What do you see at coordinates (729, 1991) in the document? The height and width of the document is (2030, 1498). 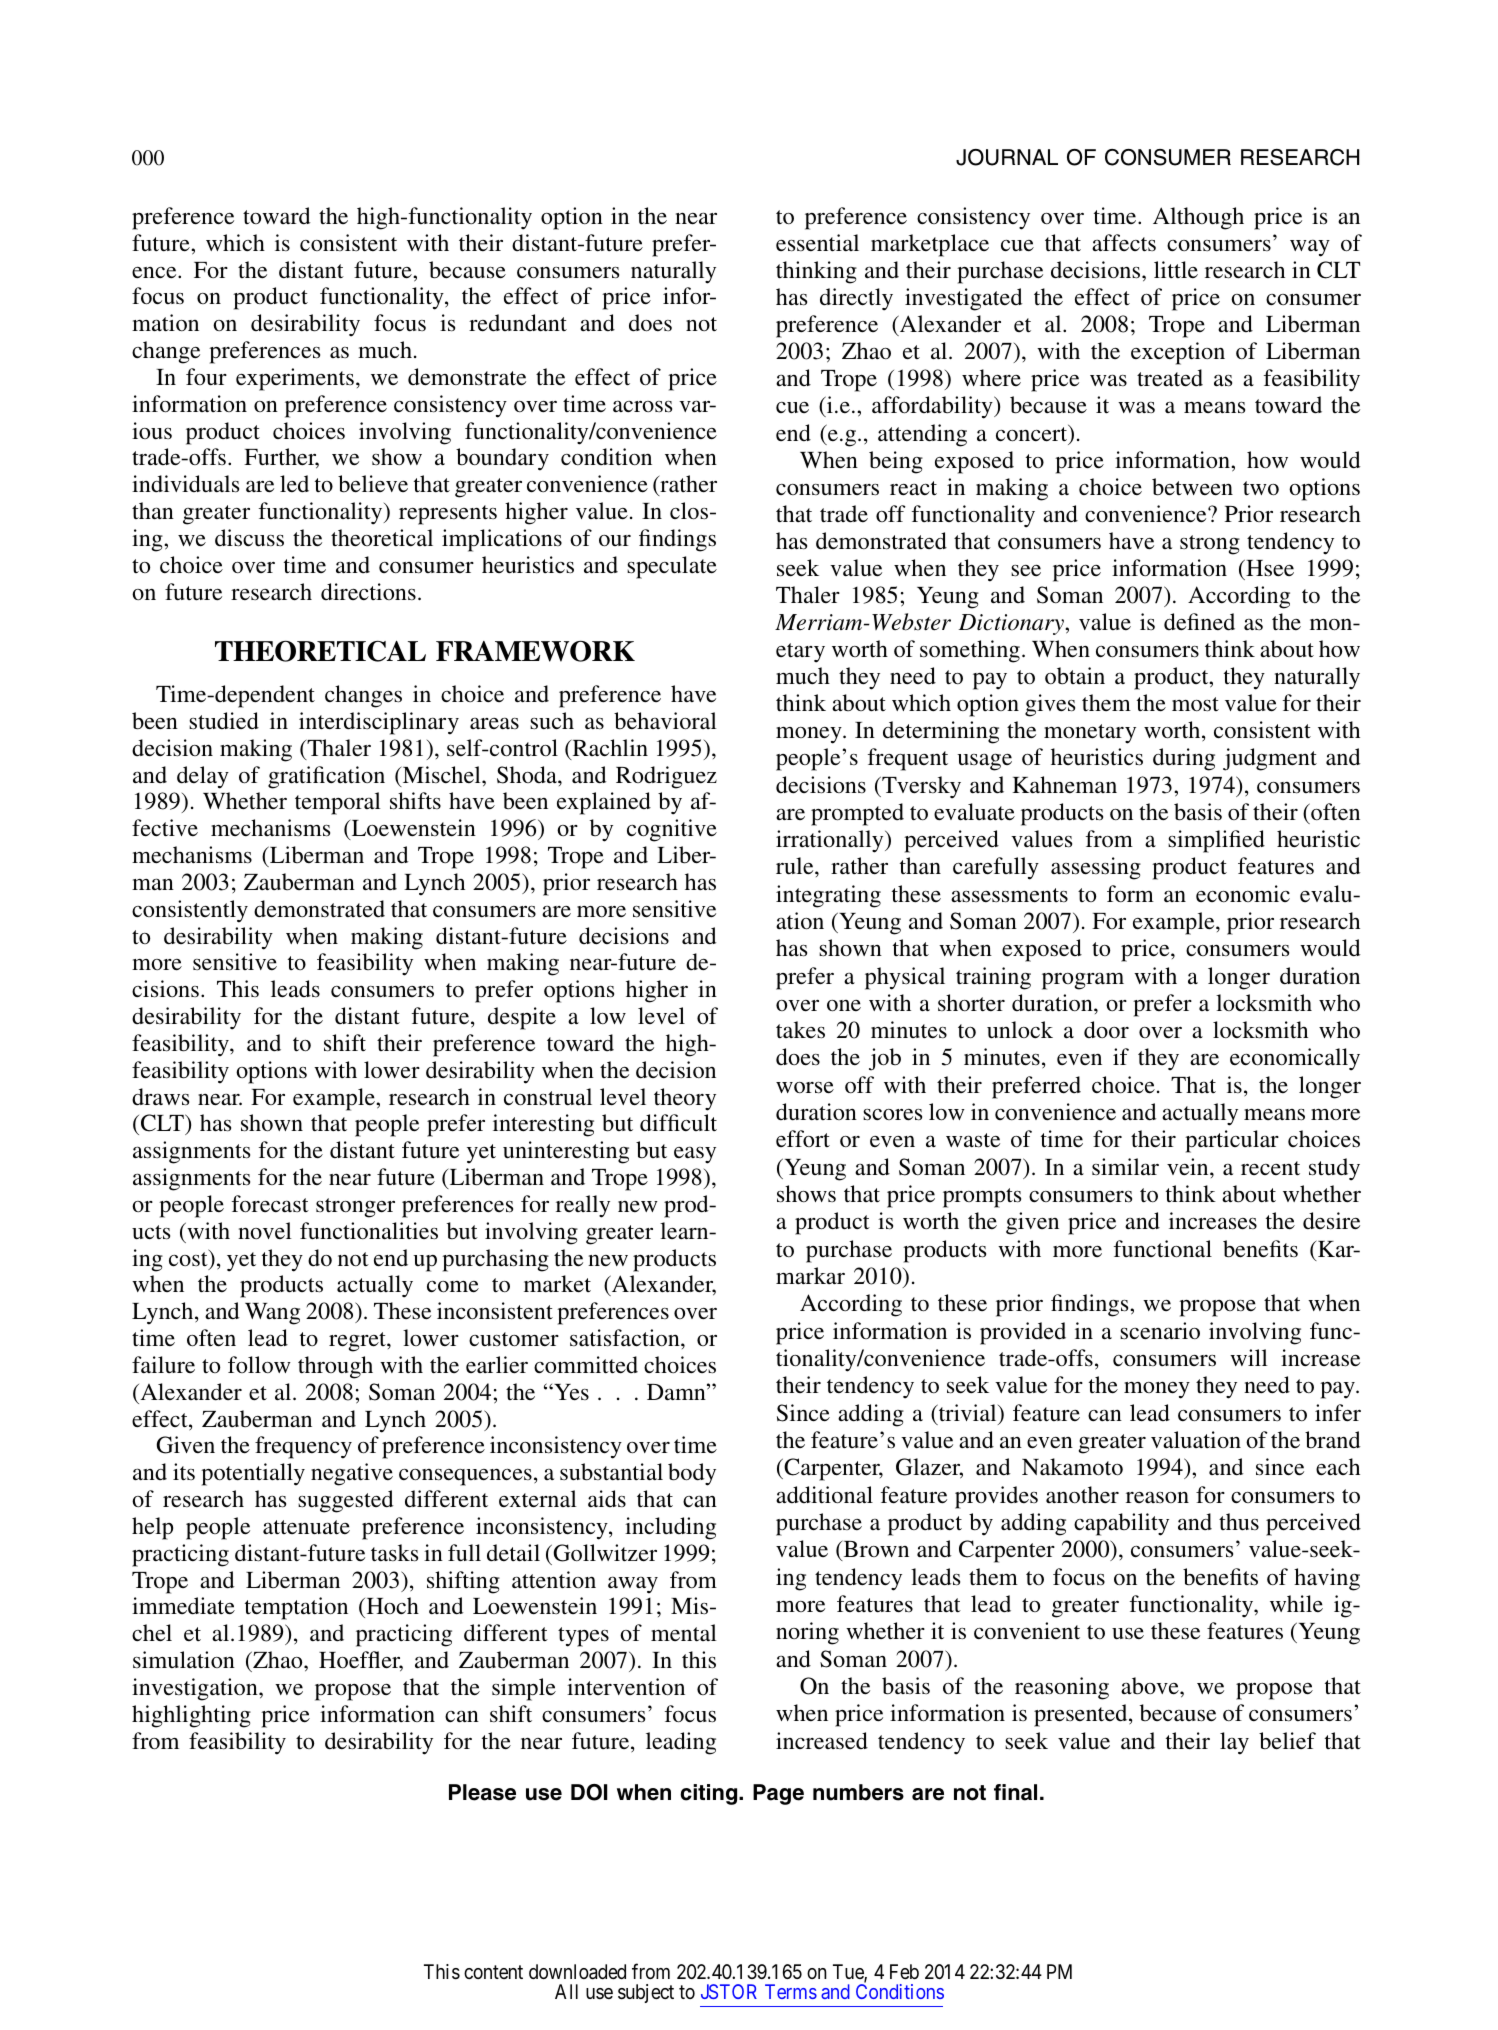 I see `JSTOR` at bounding box center [729, 1991].
